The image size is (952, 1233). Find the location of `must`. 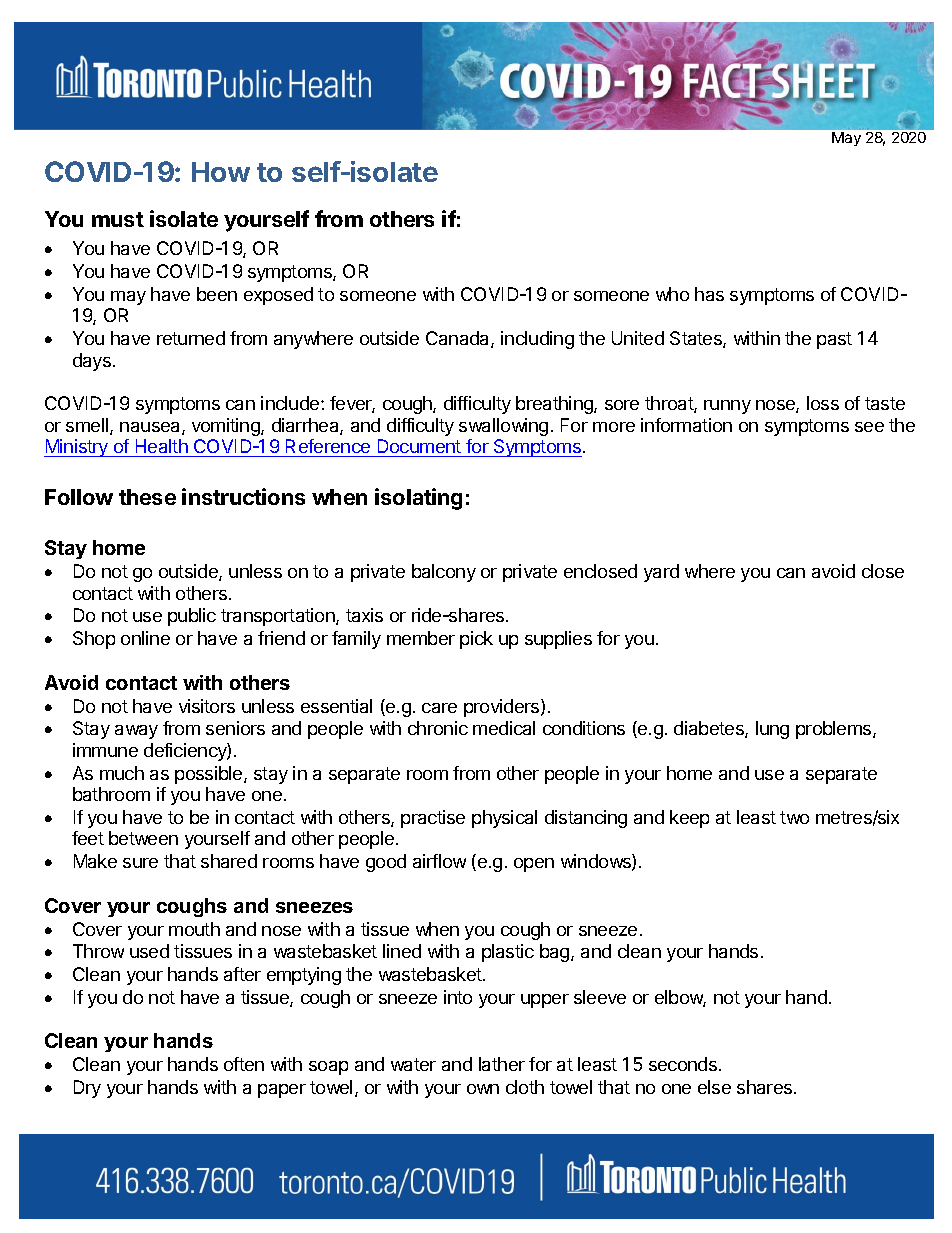

must is located at coordinates (118, 219).
